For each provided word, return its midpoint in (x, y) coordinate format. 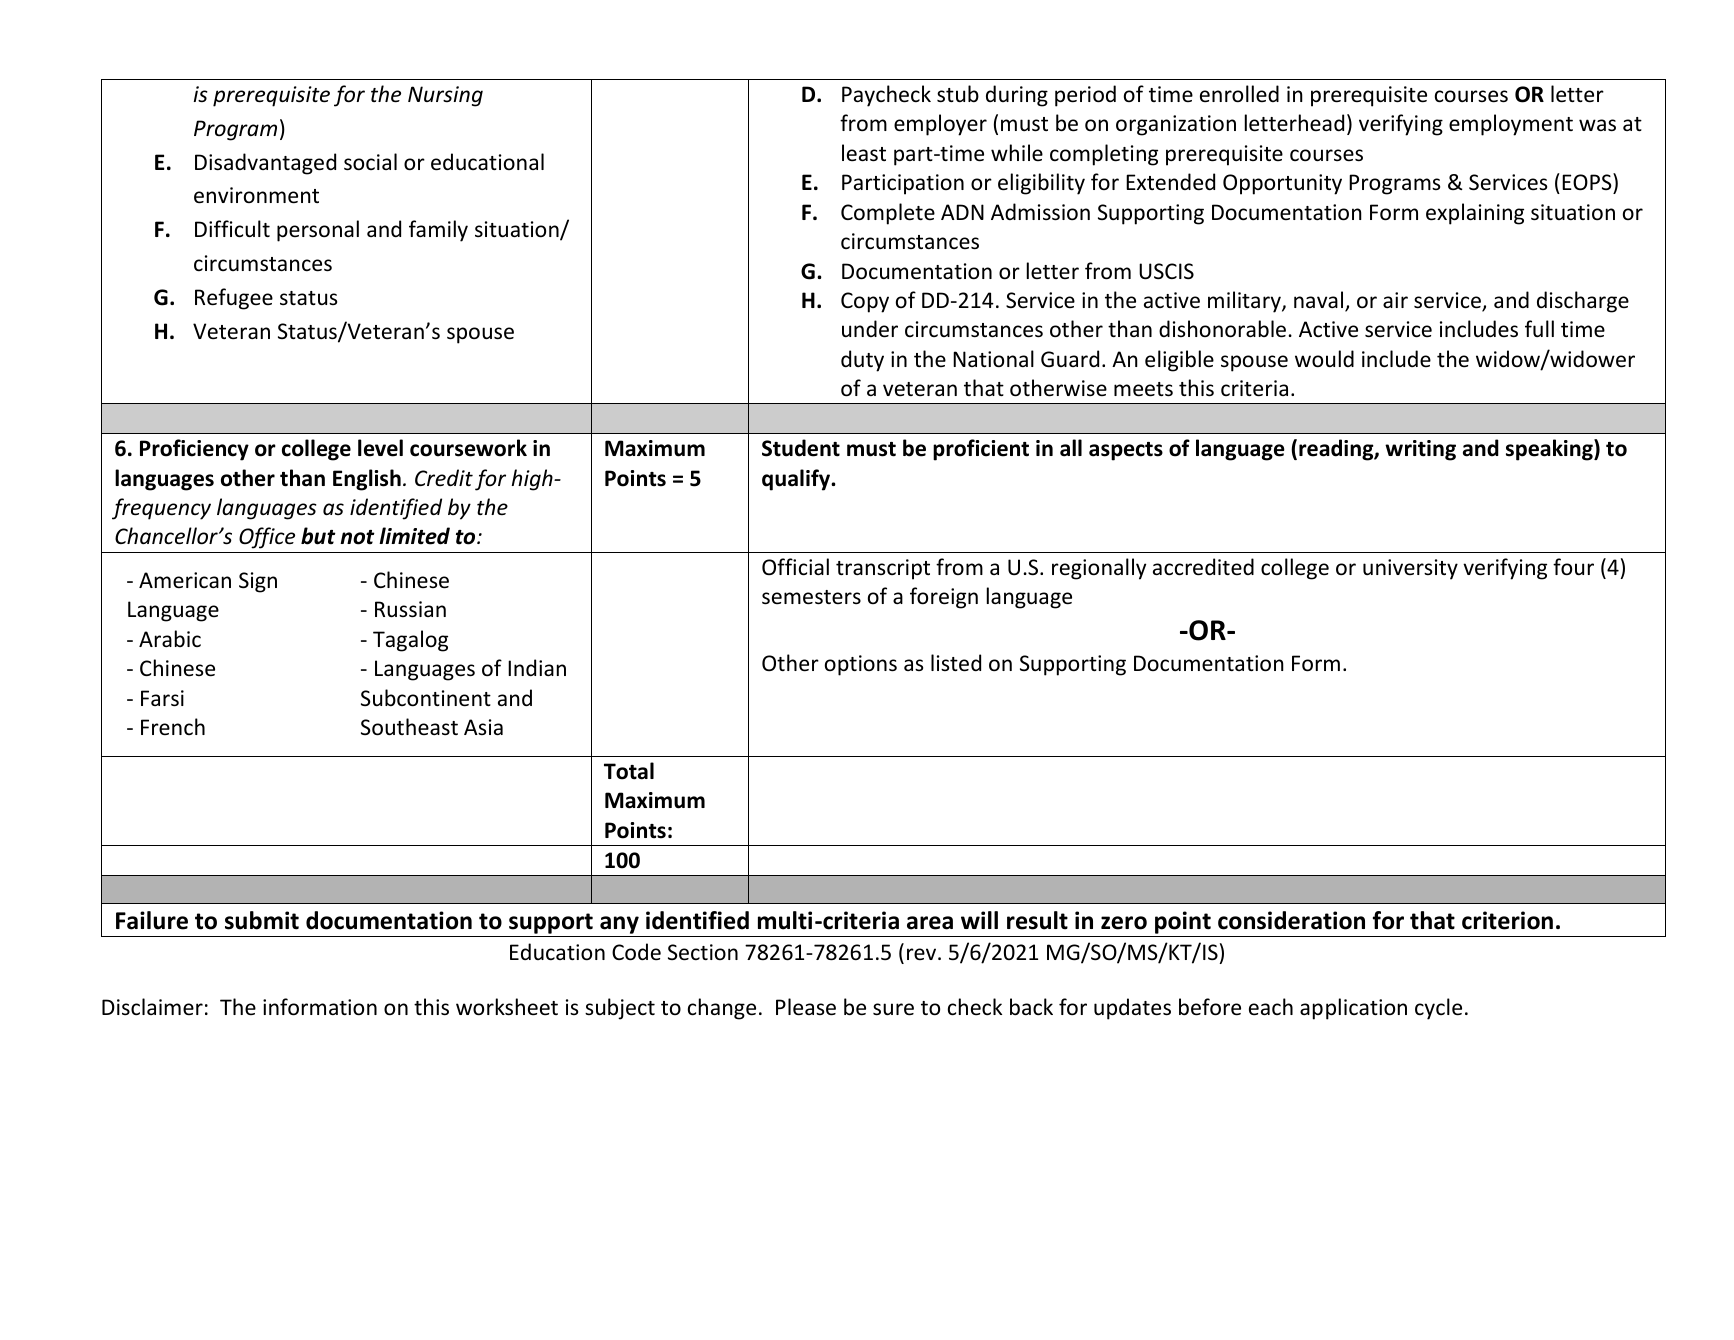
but (318, 536)
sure (893, 1009)
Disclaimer (152, 1007)
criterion (1507, 920)
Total (629, 771)
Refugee (234, 299)
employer (940, 125)
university (1410, 569)
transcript (883, 569)
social (370, 162)
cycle (1438, 1009)
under (870, 329)
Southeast (409, 727)
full (1539, 328)
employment (1511, 125)
